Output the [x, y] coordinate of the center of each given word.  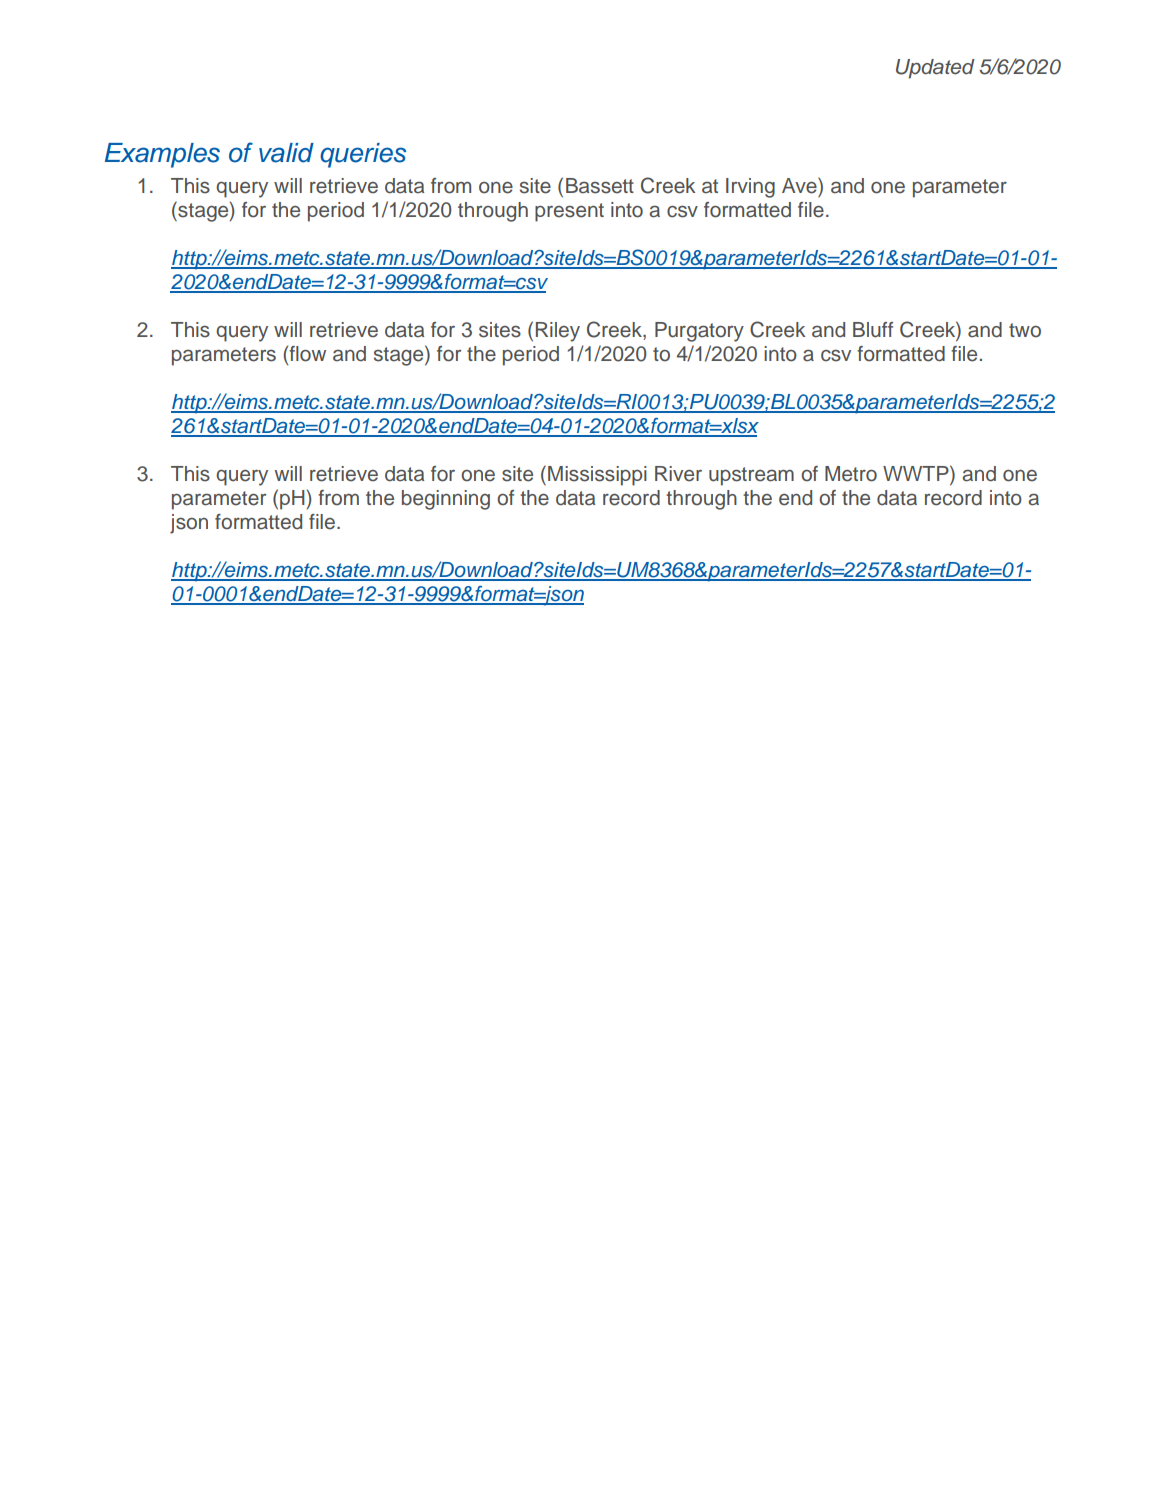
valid [286, 153]
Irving [750, 188]
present [569, 212]
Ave [800, 185]
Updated [935, 69]
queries [363, 155]
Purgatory [699, 332]
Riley [558, 332]
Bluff [873, 330]
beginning [446, 500]
